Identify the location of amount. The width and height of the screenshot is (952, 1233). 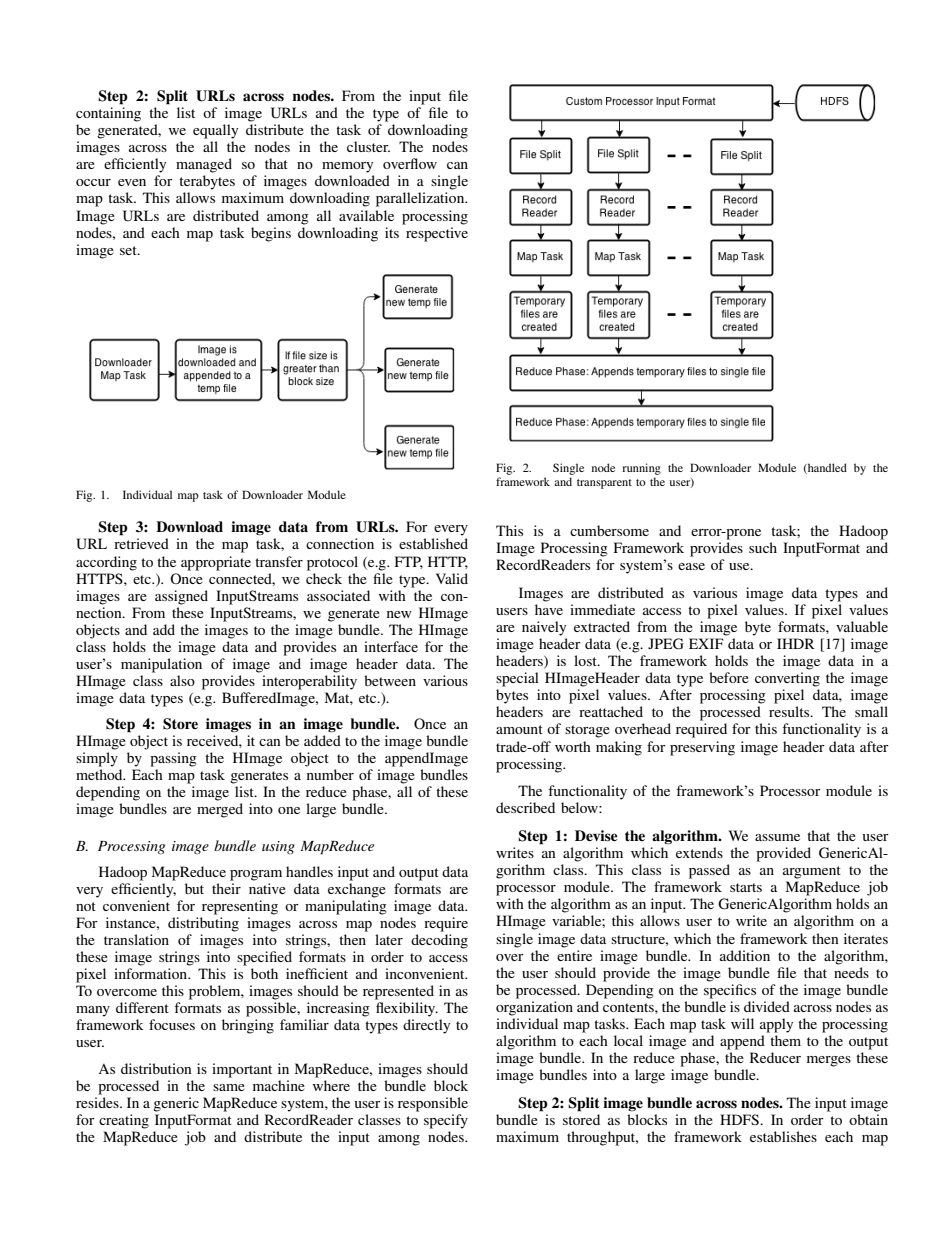
(519, 729).
